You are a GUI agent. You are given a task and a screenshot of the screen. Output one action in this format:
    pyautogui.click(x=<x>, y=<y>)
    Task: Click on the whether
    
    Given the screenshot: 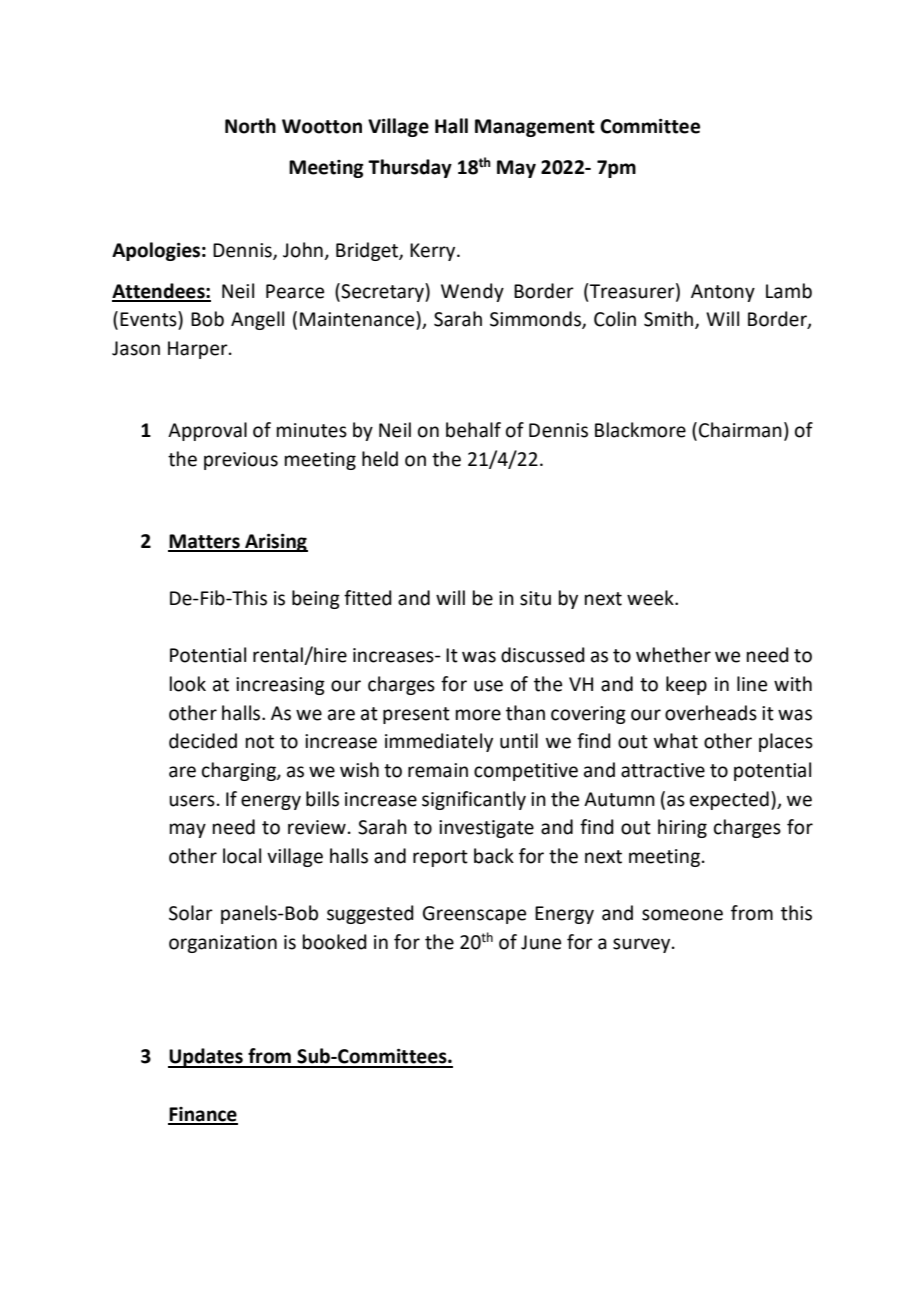 What is the action you would take?
    pyautogui.click(x=673, y=655)
